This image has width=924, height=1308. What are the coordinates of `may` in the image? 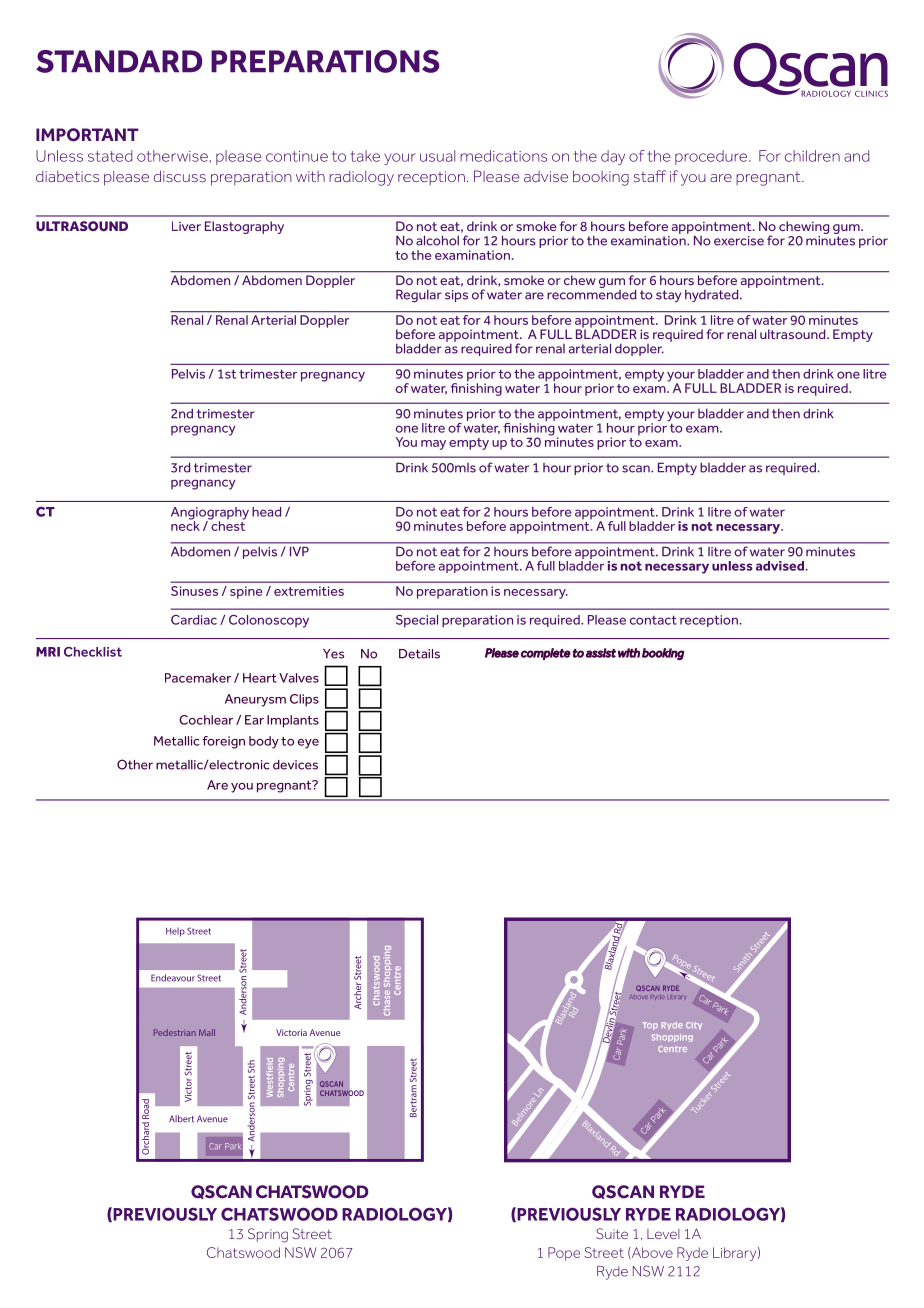 It's located at (433, 445).
